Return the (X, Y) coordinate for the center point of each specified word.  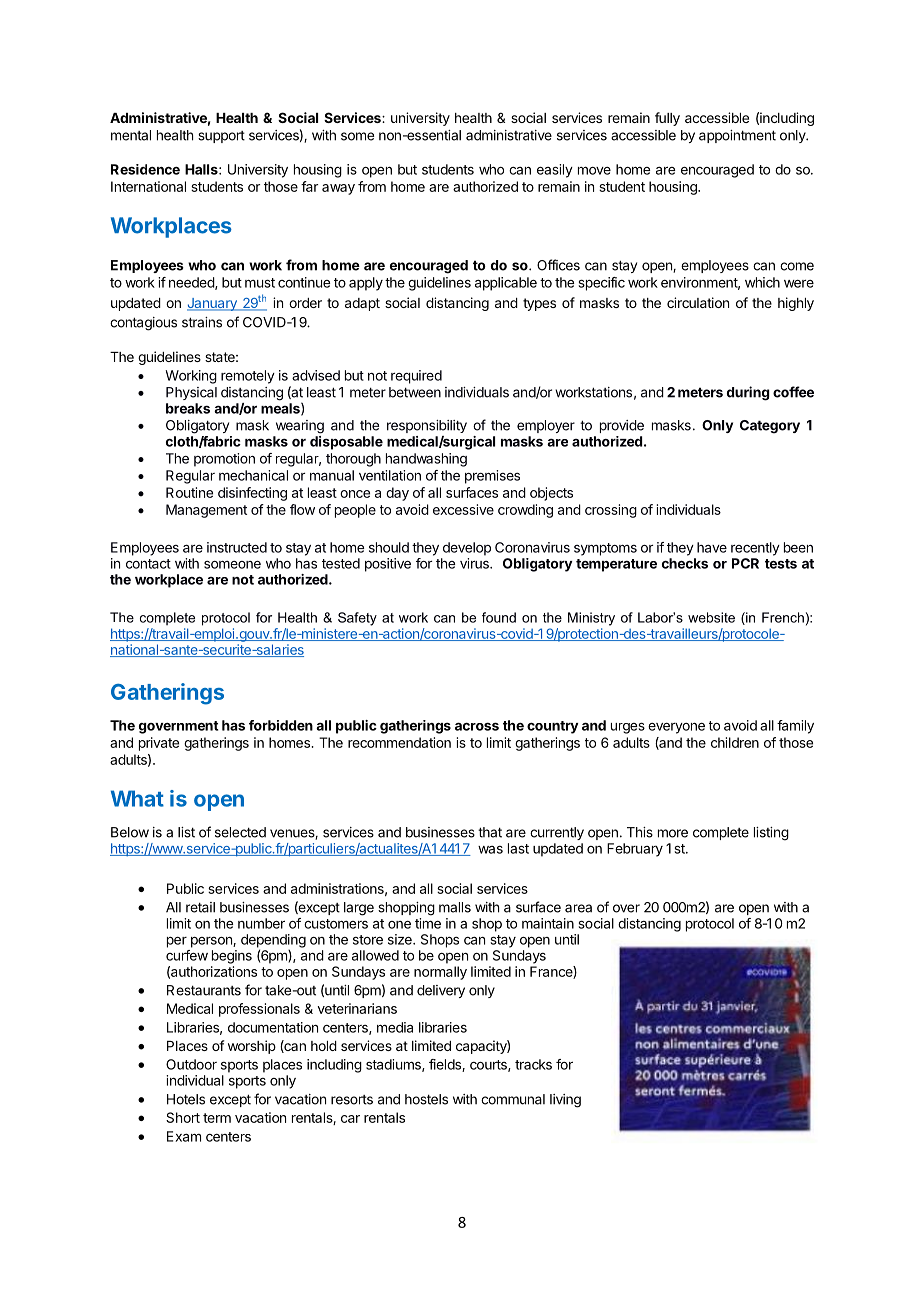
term (217, 1118)
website (711, 617)
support (221, 137)
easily (555, 171)
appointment (737, 136)
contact (148, 564)
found (499, 617)
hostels (426, 1099)
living (565, 1101)
